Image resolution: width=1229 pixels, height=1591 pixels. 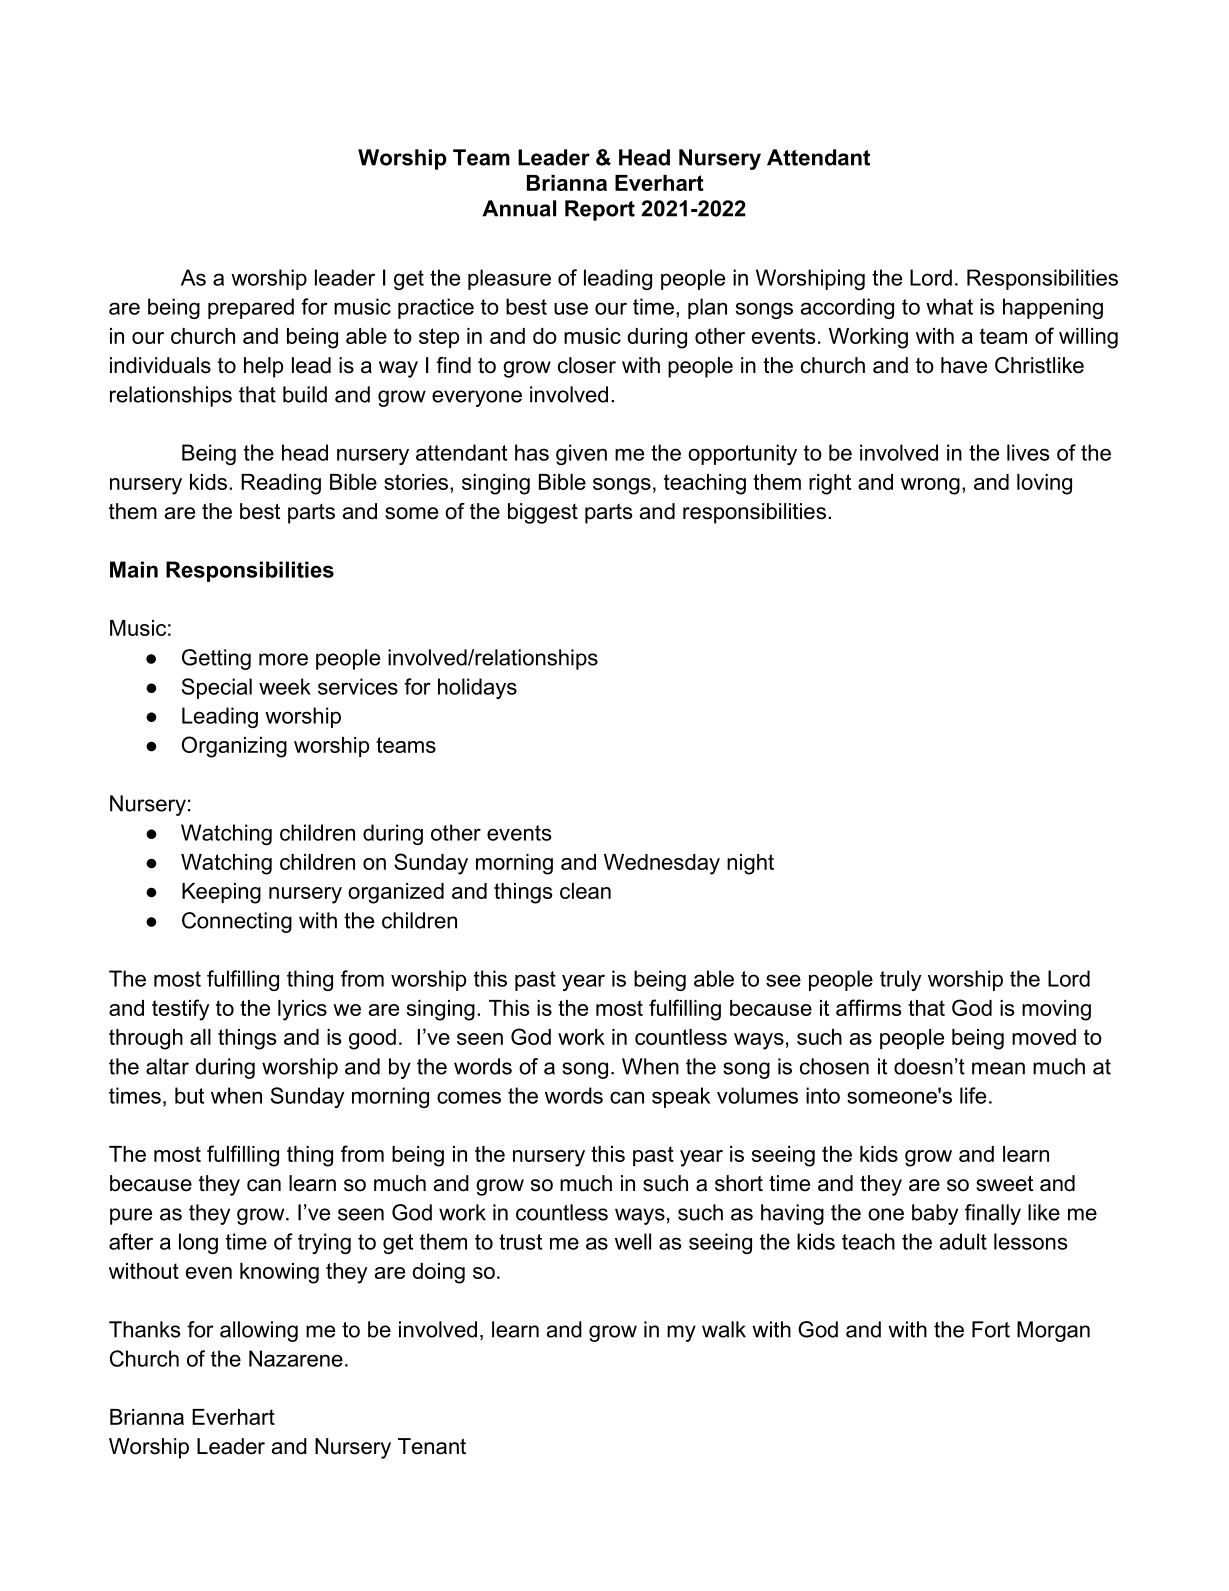 What do you see at coordinates (991, 1329) in the document?
I see `Fort` at bounding box center [991, 1329].
